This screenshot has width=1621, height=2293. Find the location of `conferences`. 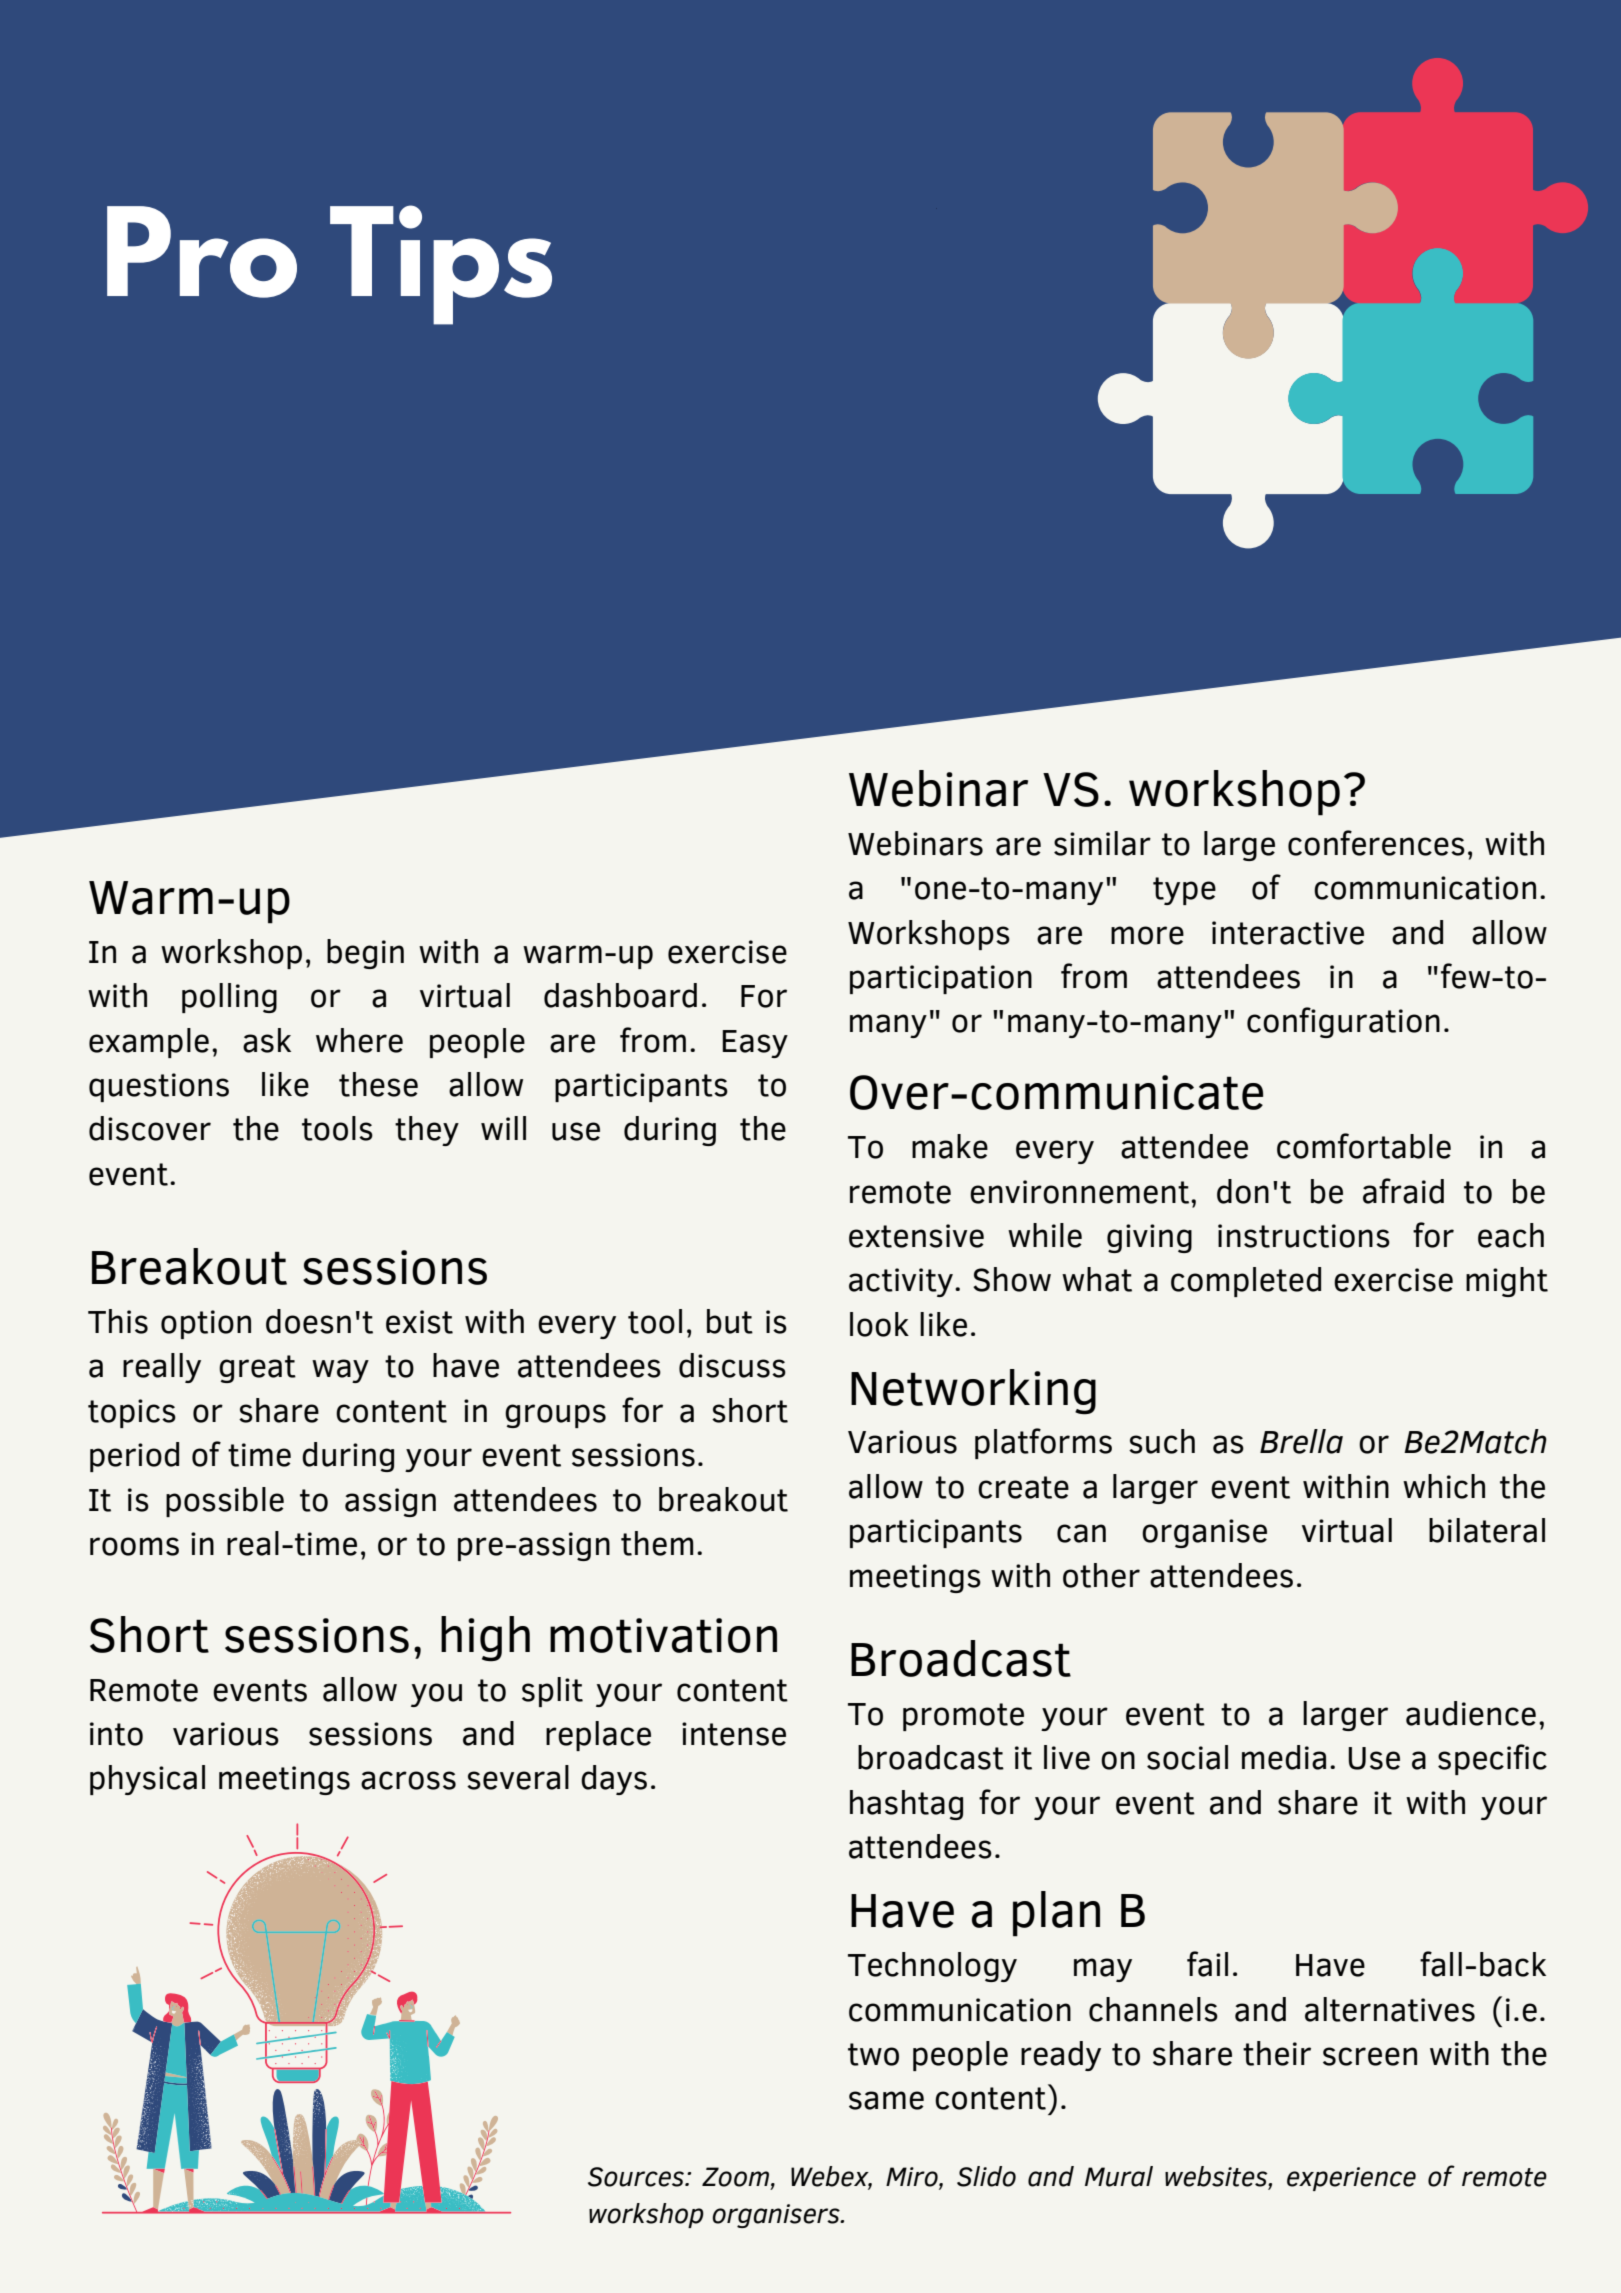

conferences is located at coordinates (1376, 843).
